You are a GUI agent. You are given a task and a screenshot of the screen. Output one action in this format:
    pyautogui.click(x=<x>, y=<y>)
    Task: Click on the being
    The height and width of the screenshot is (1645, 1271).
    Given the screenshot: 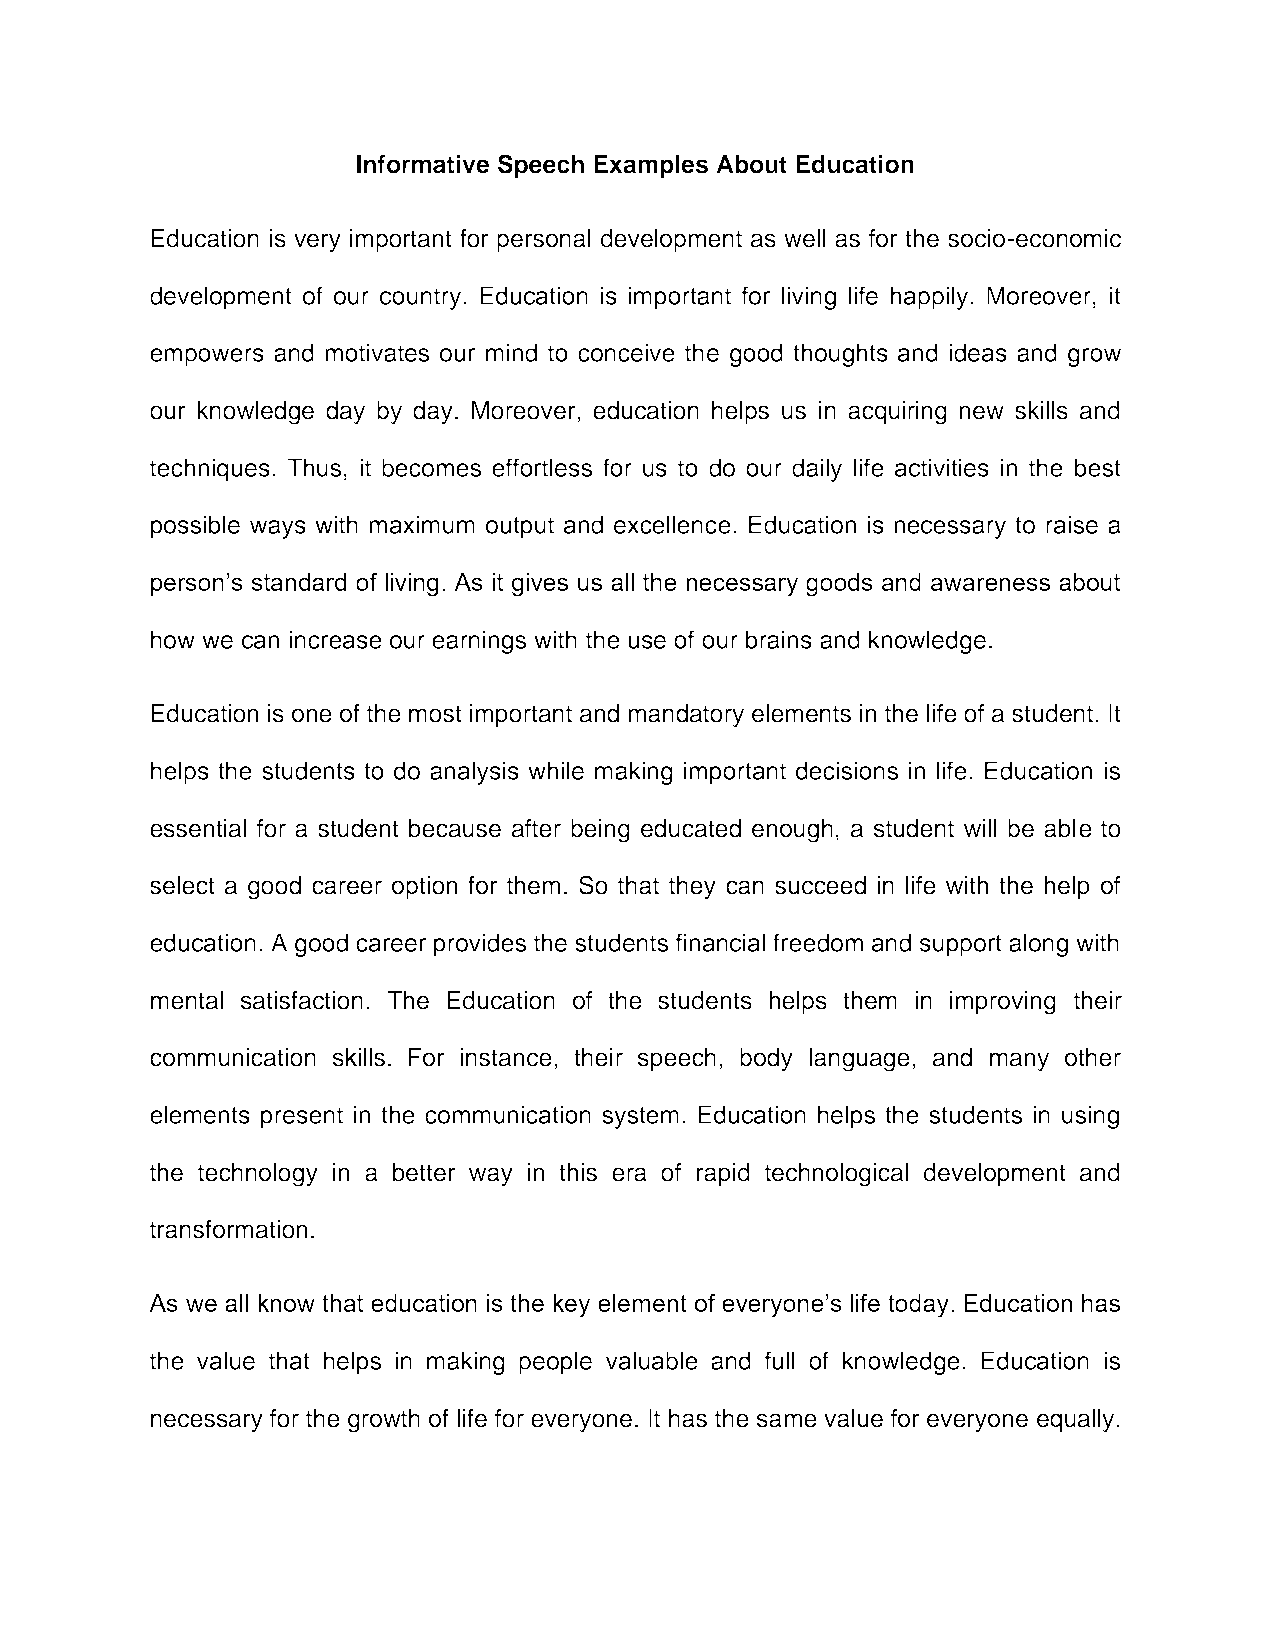 What is the action you would take?
    pyautogui.click(x=600, y=831)
